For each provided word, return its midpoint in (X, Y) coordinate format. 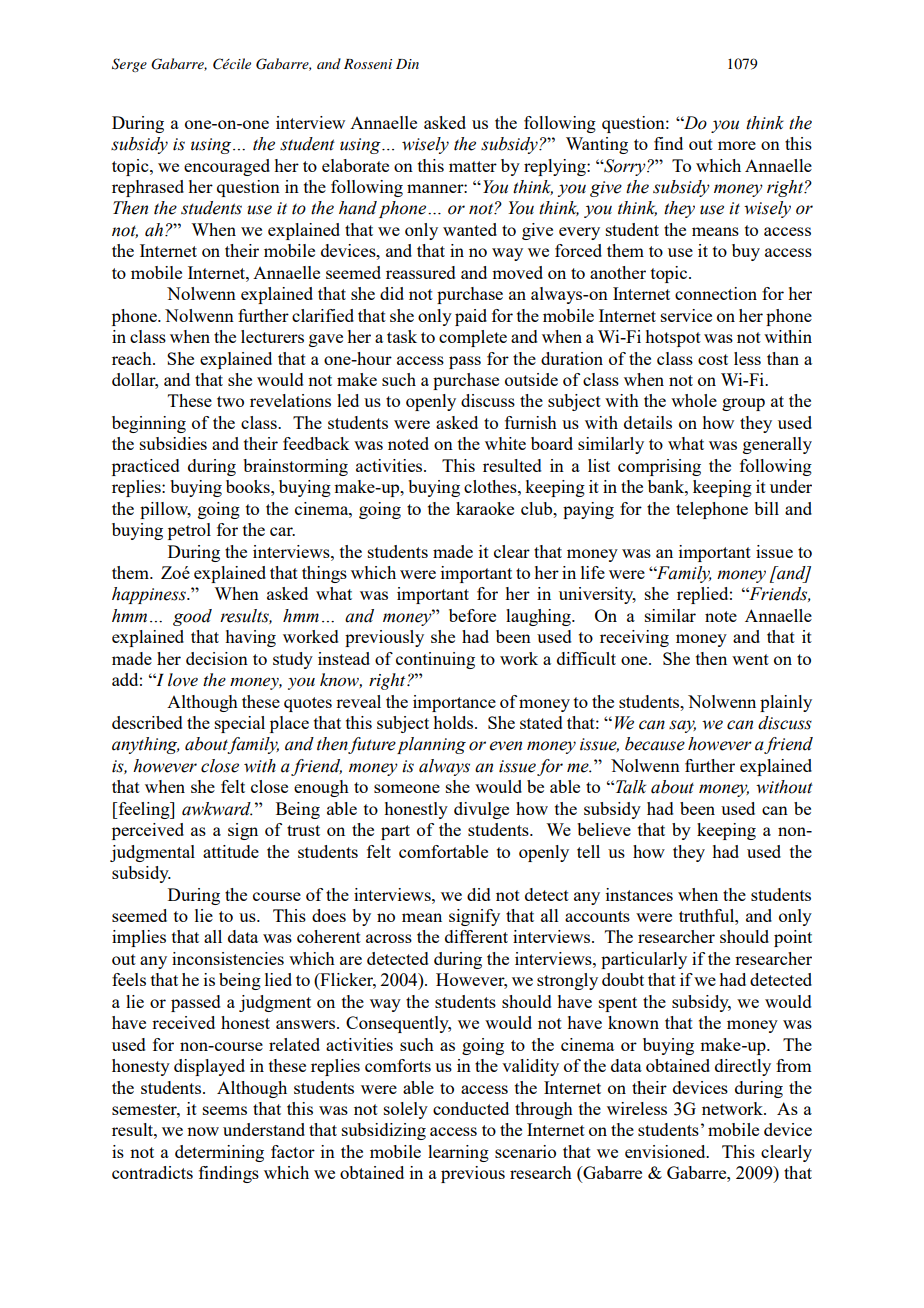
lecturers (272, 336)
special (240, 724)
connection (716, 293)
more (737, 145)
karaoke (485, 508)
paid (471, 317)
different (476, 936)
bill (766, 508)
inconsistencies (228, 958)
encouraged (227, 167)
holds (454, 722)
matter (473, 166)
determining (219, 1153)
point (793, 938)
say (682, 726)
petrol (189, 531)
